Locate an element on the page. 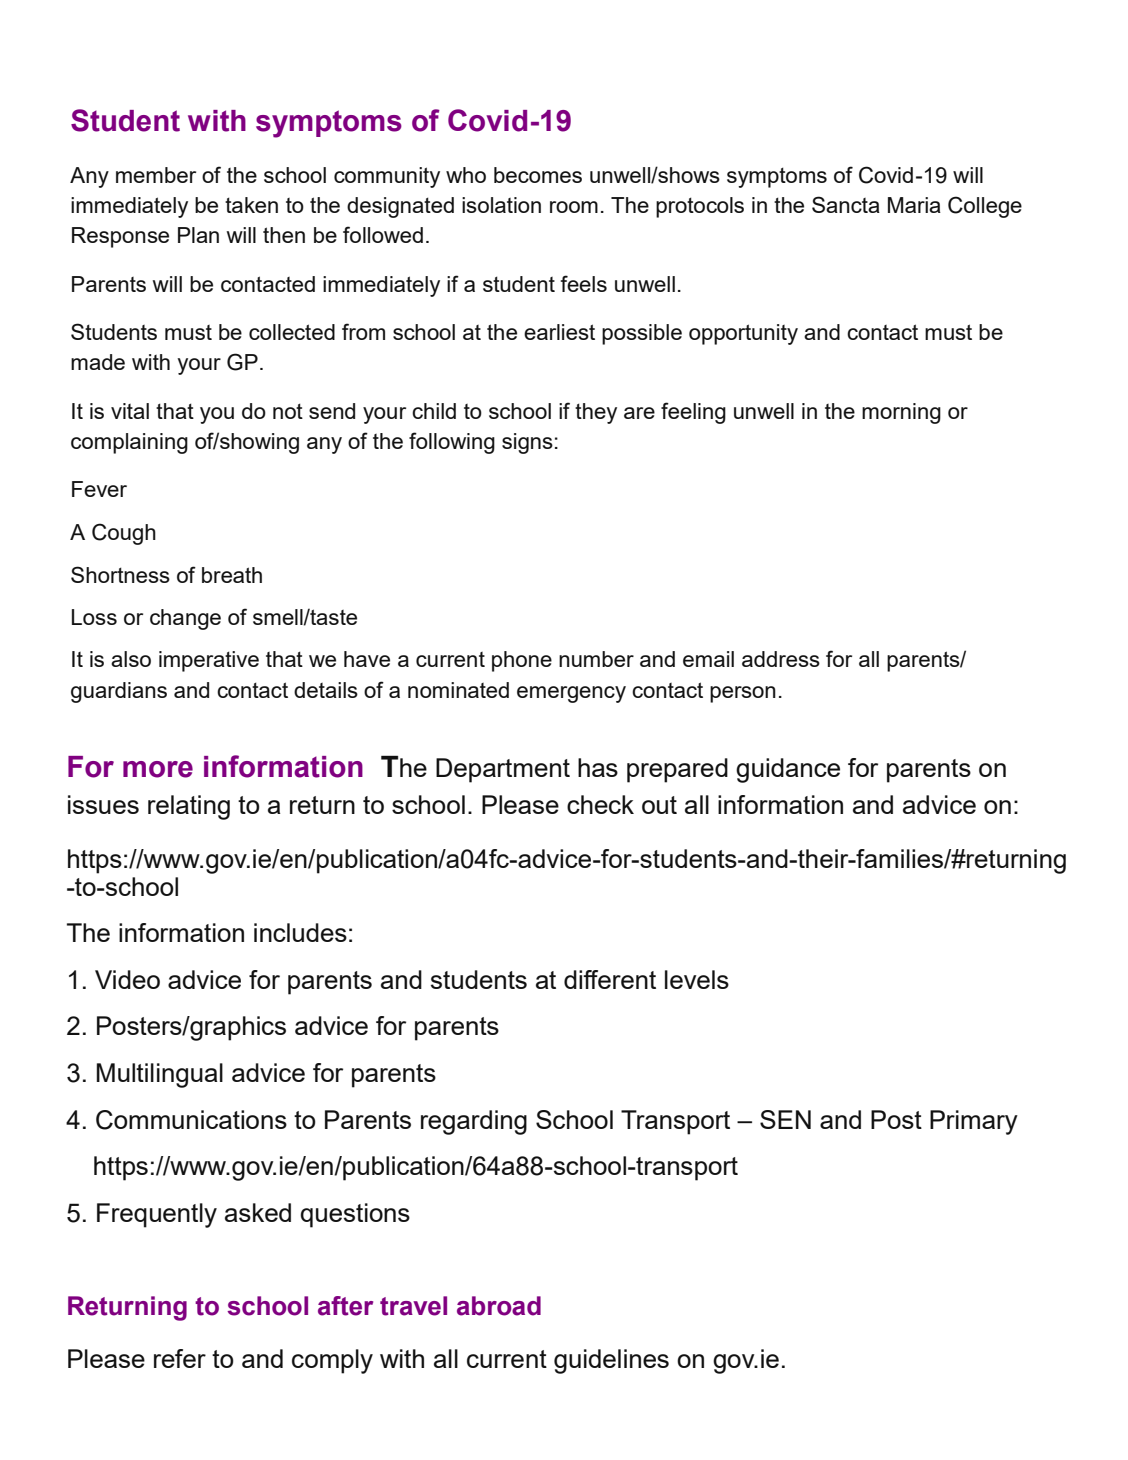  Maria is located at coordinates (914, 205).
